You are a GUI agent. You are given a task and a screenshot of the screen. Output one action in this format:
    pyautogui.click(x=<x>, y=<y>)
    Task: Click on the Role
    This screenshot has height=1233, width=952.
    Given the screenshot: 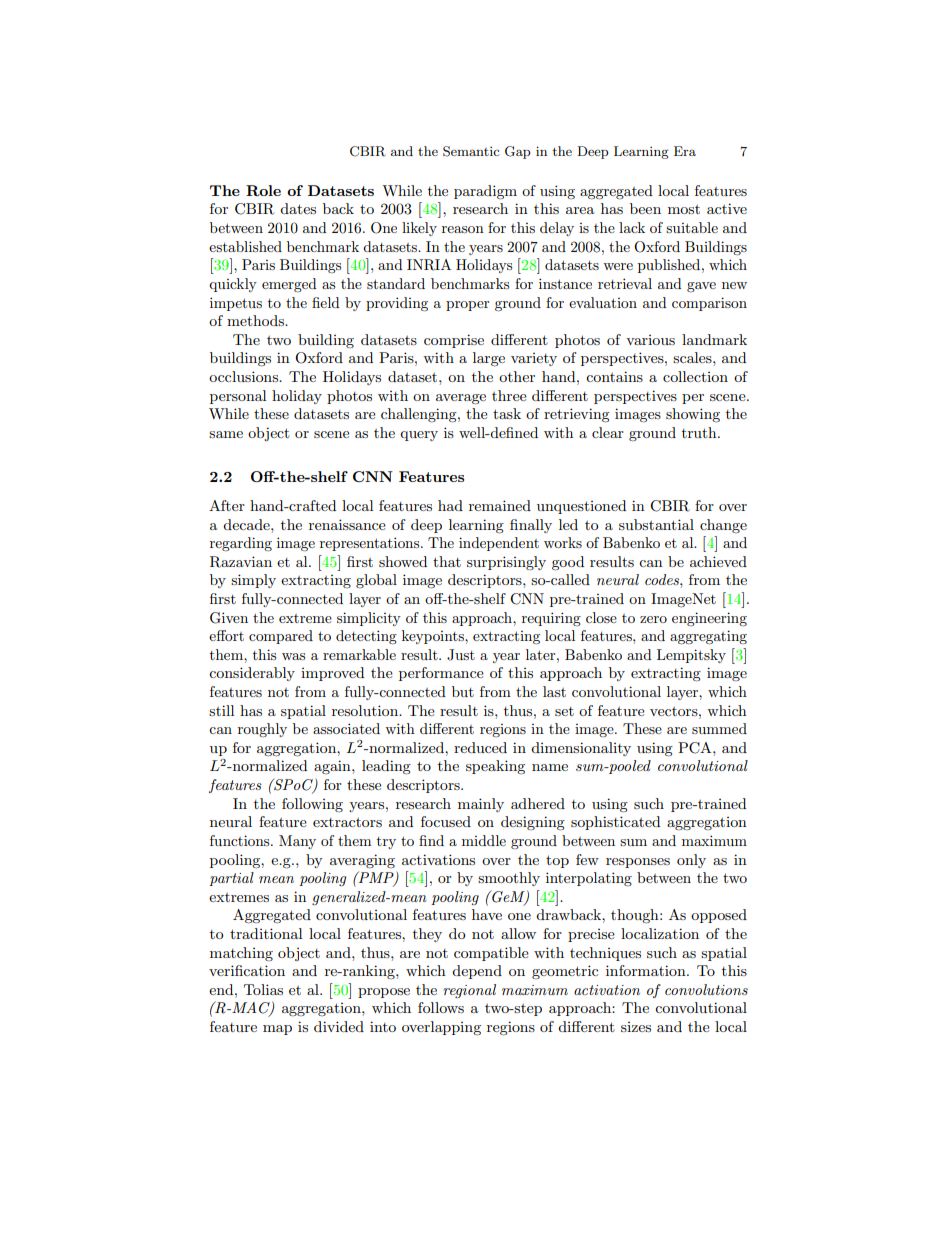 What is the action you would take?
    pyautogui.click(x=263, y=190)
